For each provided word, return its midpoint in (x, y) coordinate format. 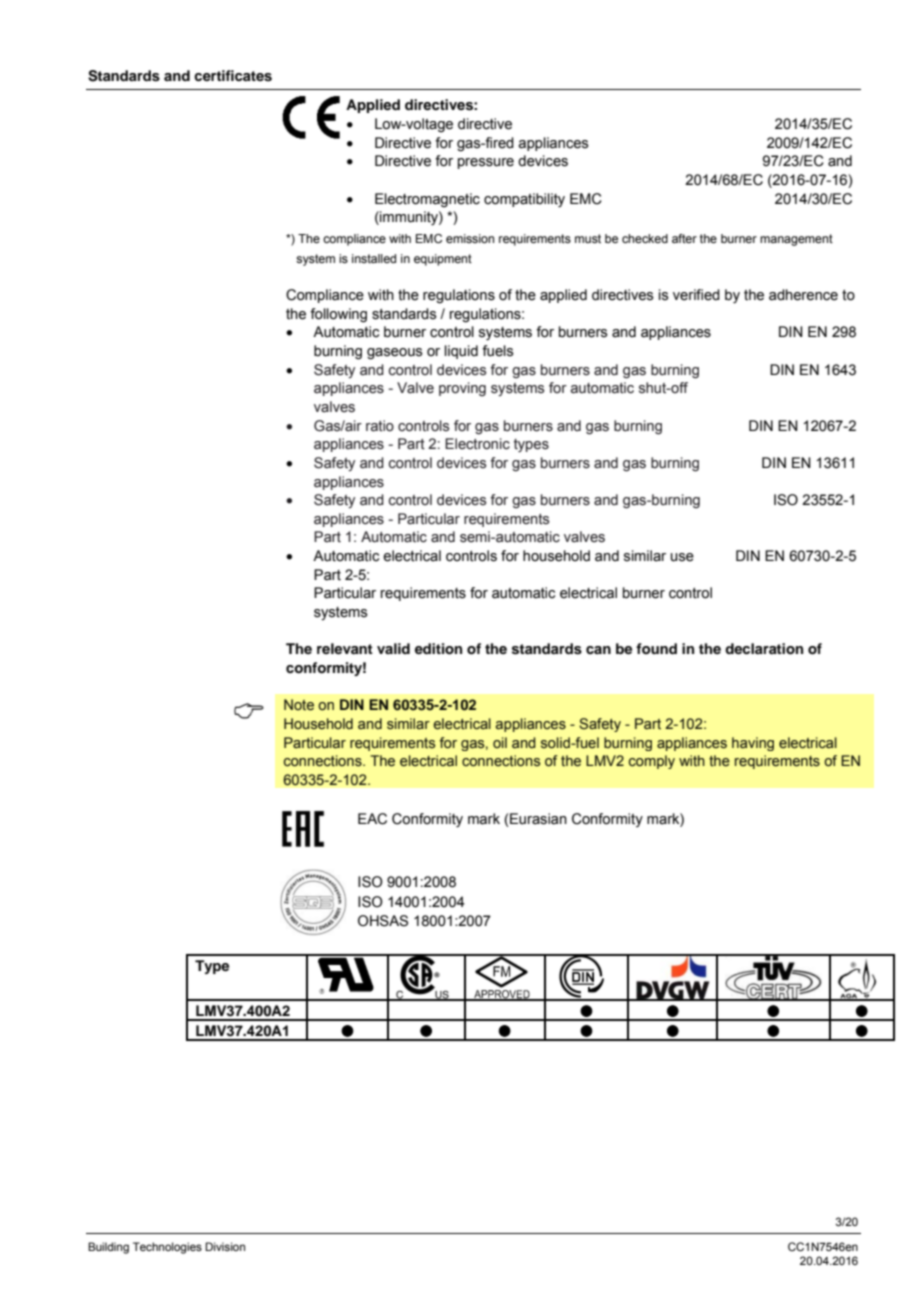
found (656, 648)
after (684, 238)
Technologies (167, 1248)
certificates (233, 76)
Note (299, 705)
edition (438, 649)
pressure (486, 163)
